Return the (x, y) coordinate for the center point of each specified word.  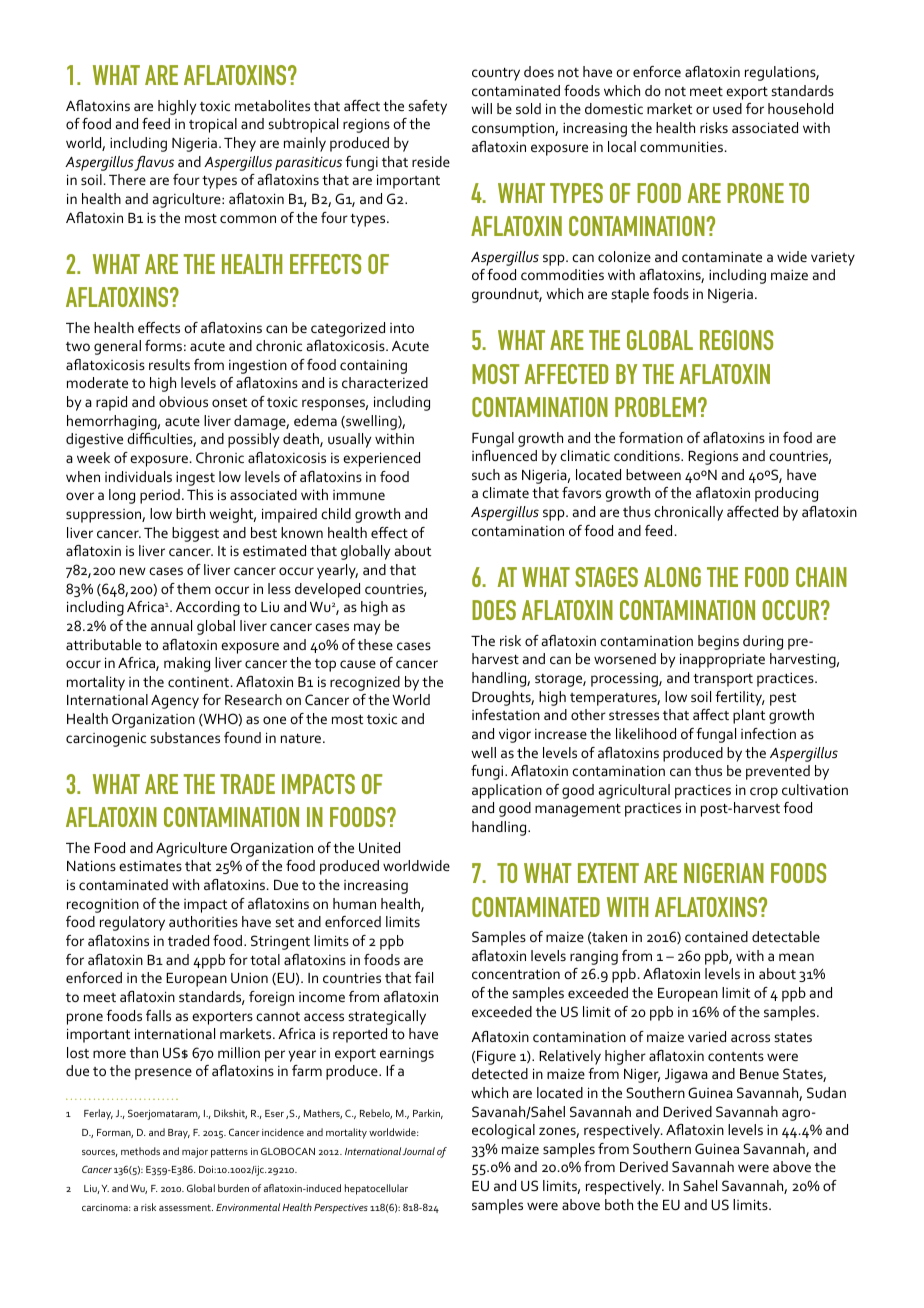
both (619, 1204)
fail (424, 977)
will (481, 108)
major (195, 1153)
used (727, 108)
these (375, 644)
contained (716, 936)
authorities (203, 921)
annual (171, 625)
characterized (385, 382)
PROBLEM (655, 407)
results (169, 364)
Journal (418, 1151)
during (763, 642)
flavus (154, 163)
